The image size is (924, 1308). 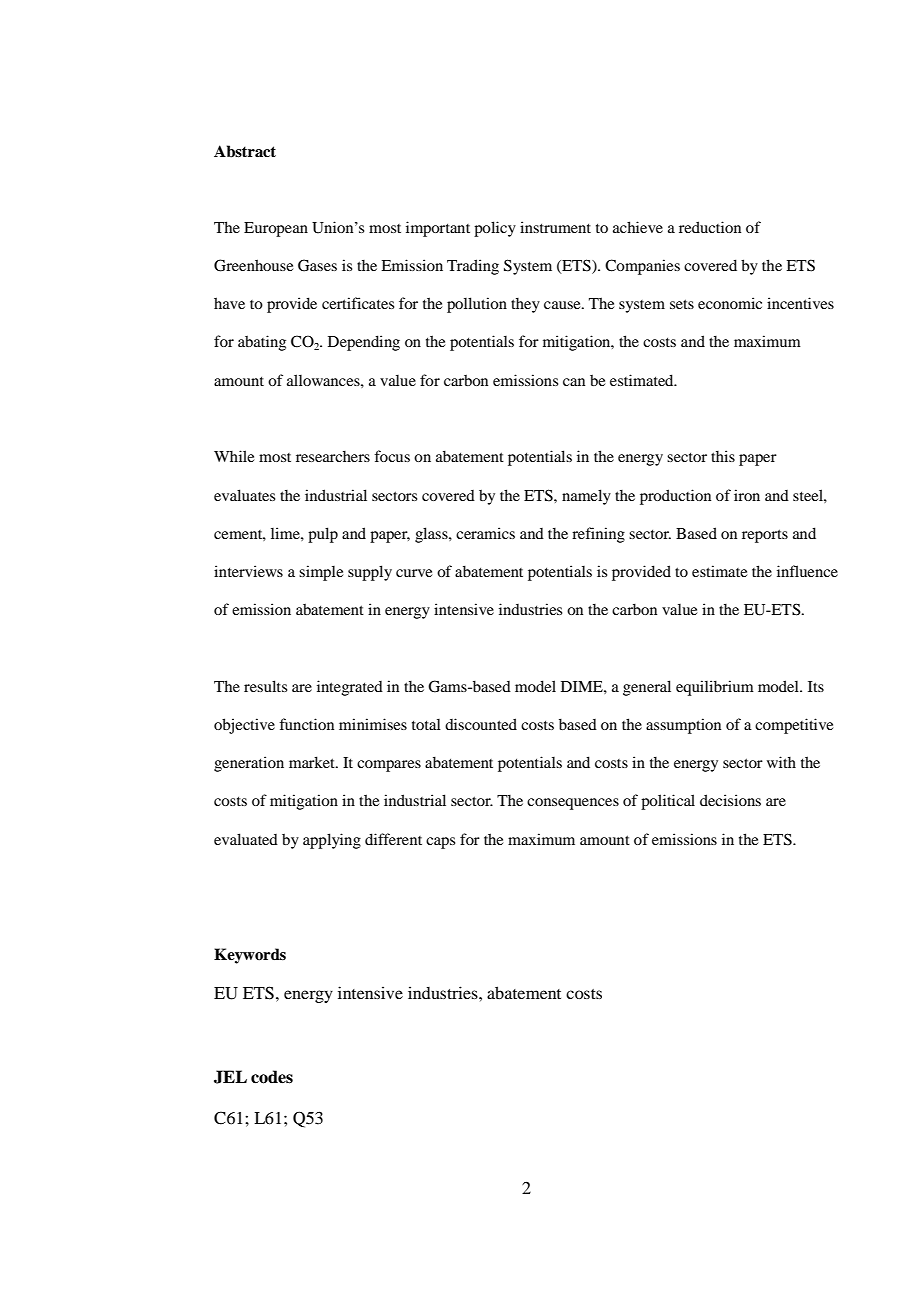 I want to click on discounted, so click(x=481, y=724).
